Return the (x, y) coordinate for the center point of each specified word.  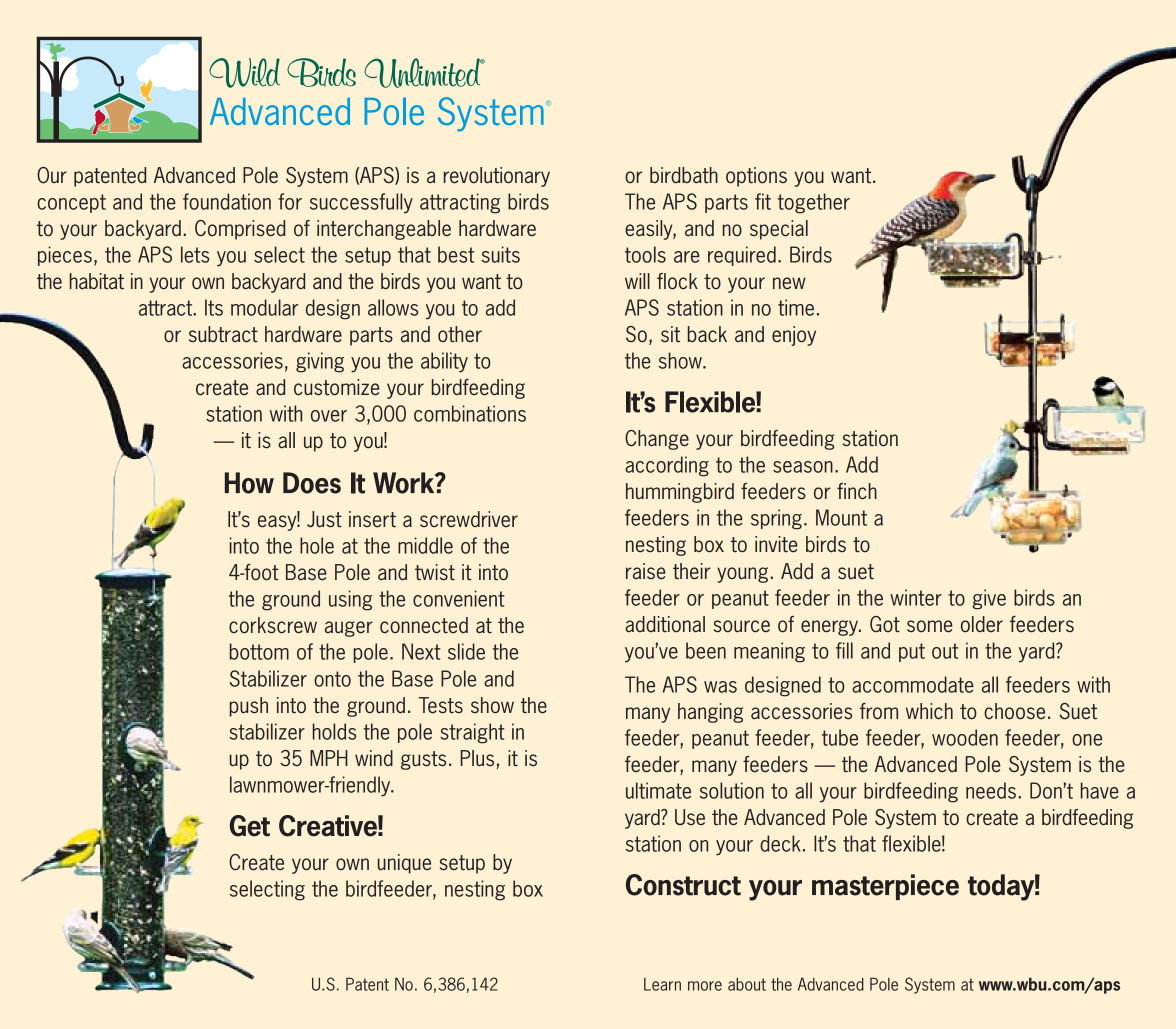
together (813, 203)
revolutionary (496, 177)
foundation (227, 201)
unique (404, 864)
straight (472, 733)
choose (1014, 711)
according (667, 466)
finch (857, 491)
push (248, 707)
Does (312, 483)
